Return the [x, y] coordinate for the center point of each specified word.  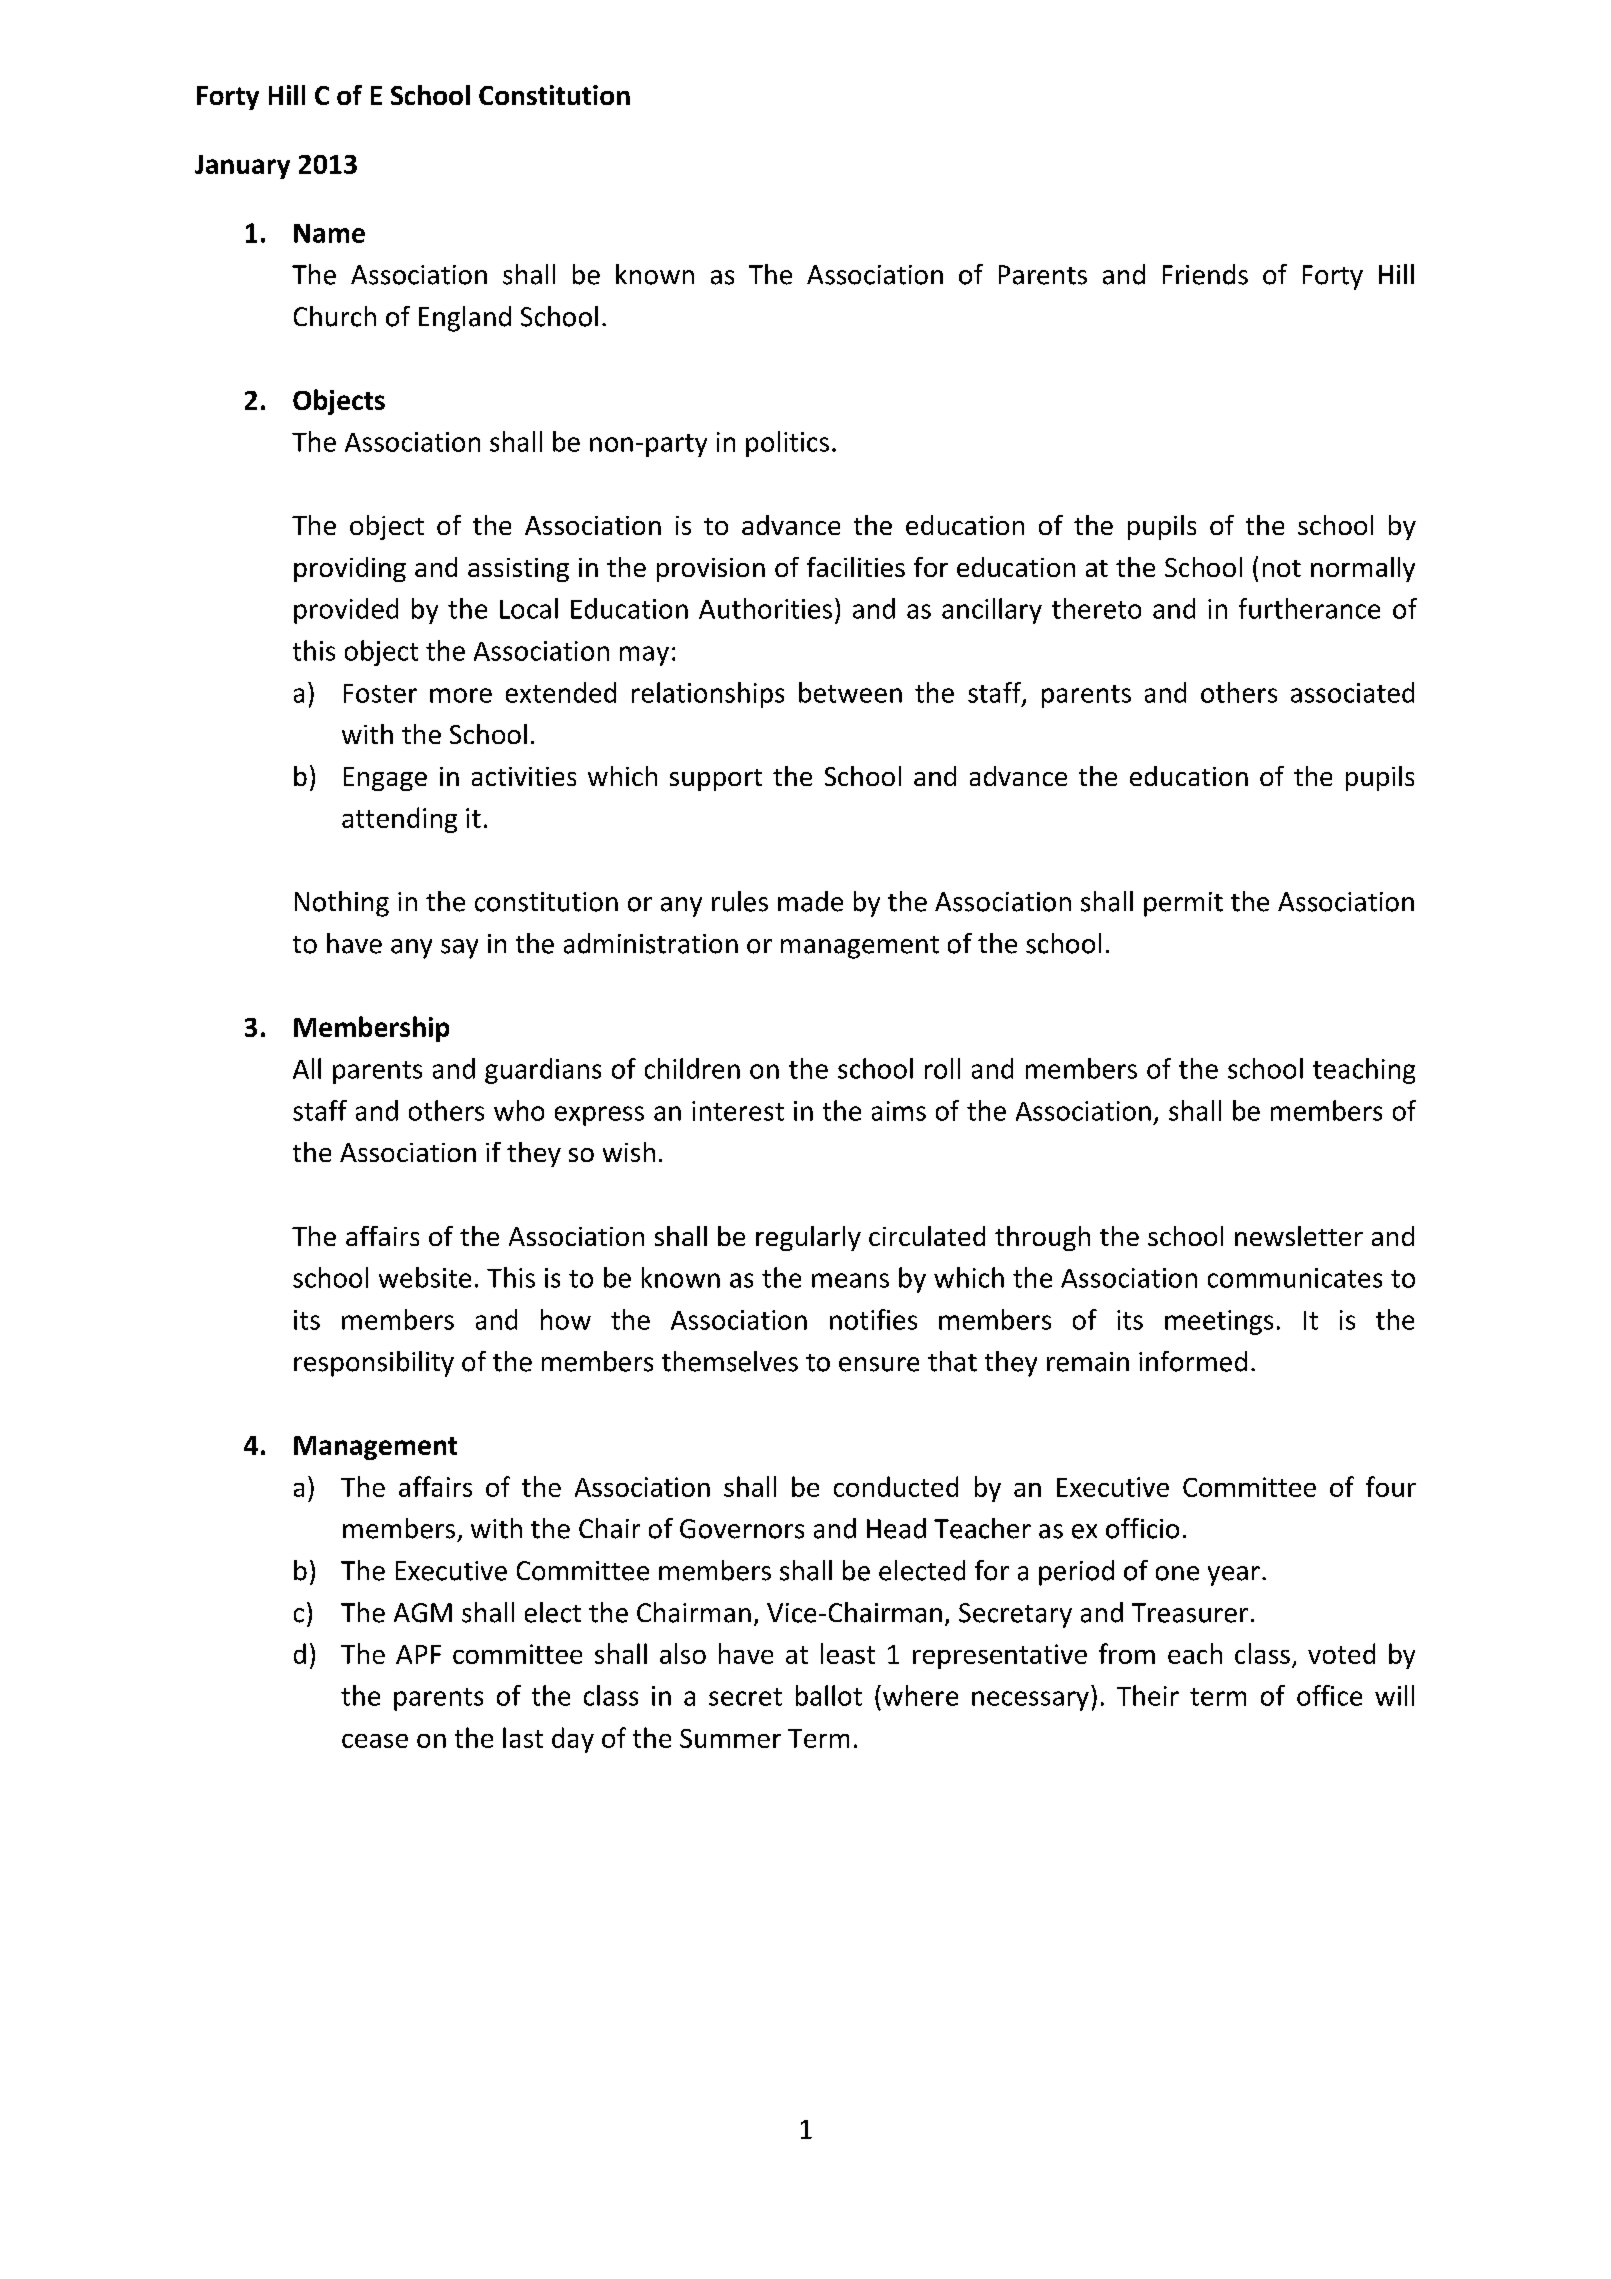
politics [787, 444]
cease [375, 1741]
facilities [856, 567]
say [459, 949]
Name [329, 233]
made [810, 901]
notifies [873, 1319]
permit [1183, 904]
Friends [1205, 274]
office [1329, 1695]
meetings [1219, 1322]
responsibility [374, 1364]
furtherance [1309, 608]
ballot [829, 1695]
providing [350, 569]
